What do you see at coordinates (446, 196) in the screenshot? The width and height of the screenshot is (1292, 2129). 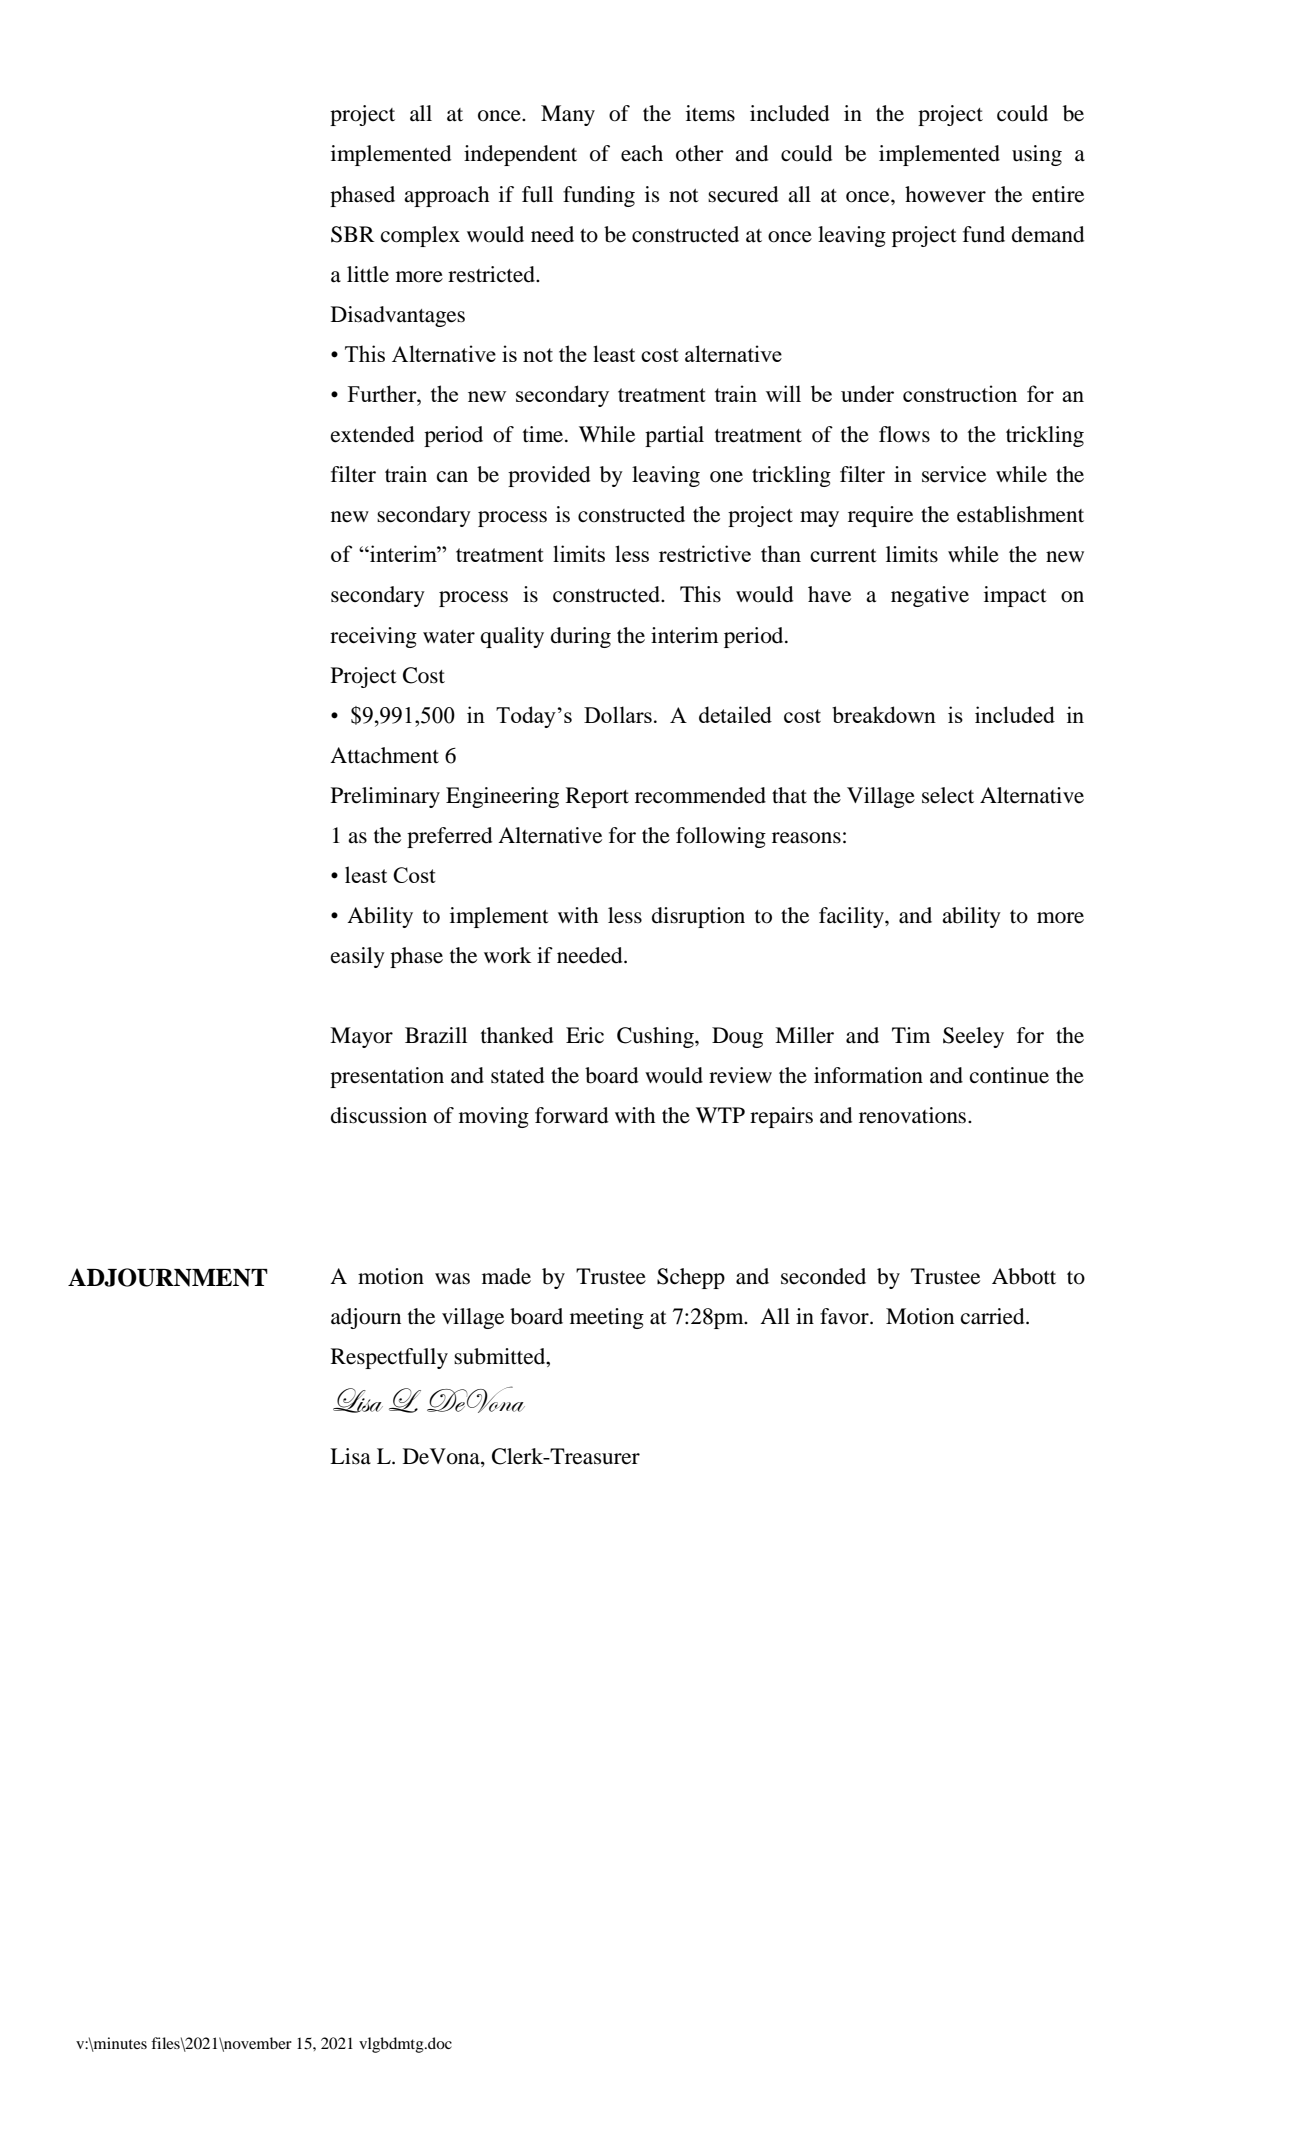 I see `approach` at bounding box center [446, 196].
